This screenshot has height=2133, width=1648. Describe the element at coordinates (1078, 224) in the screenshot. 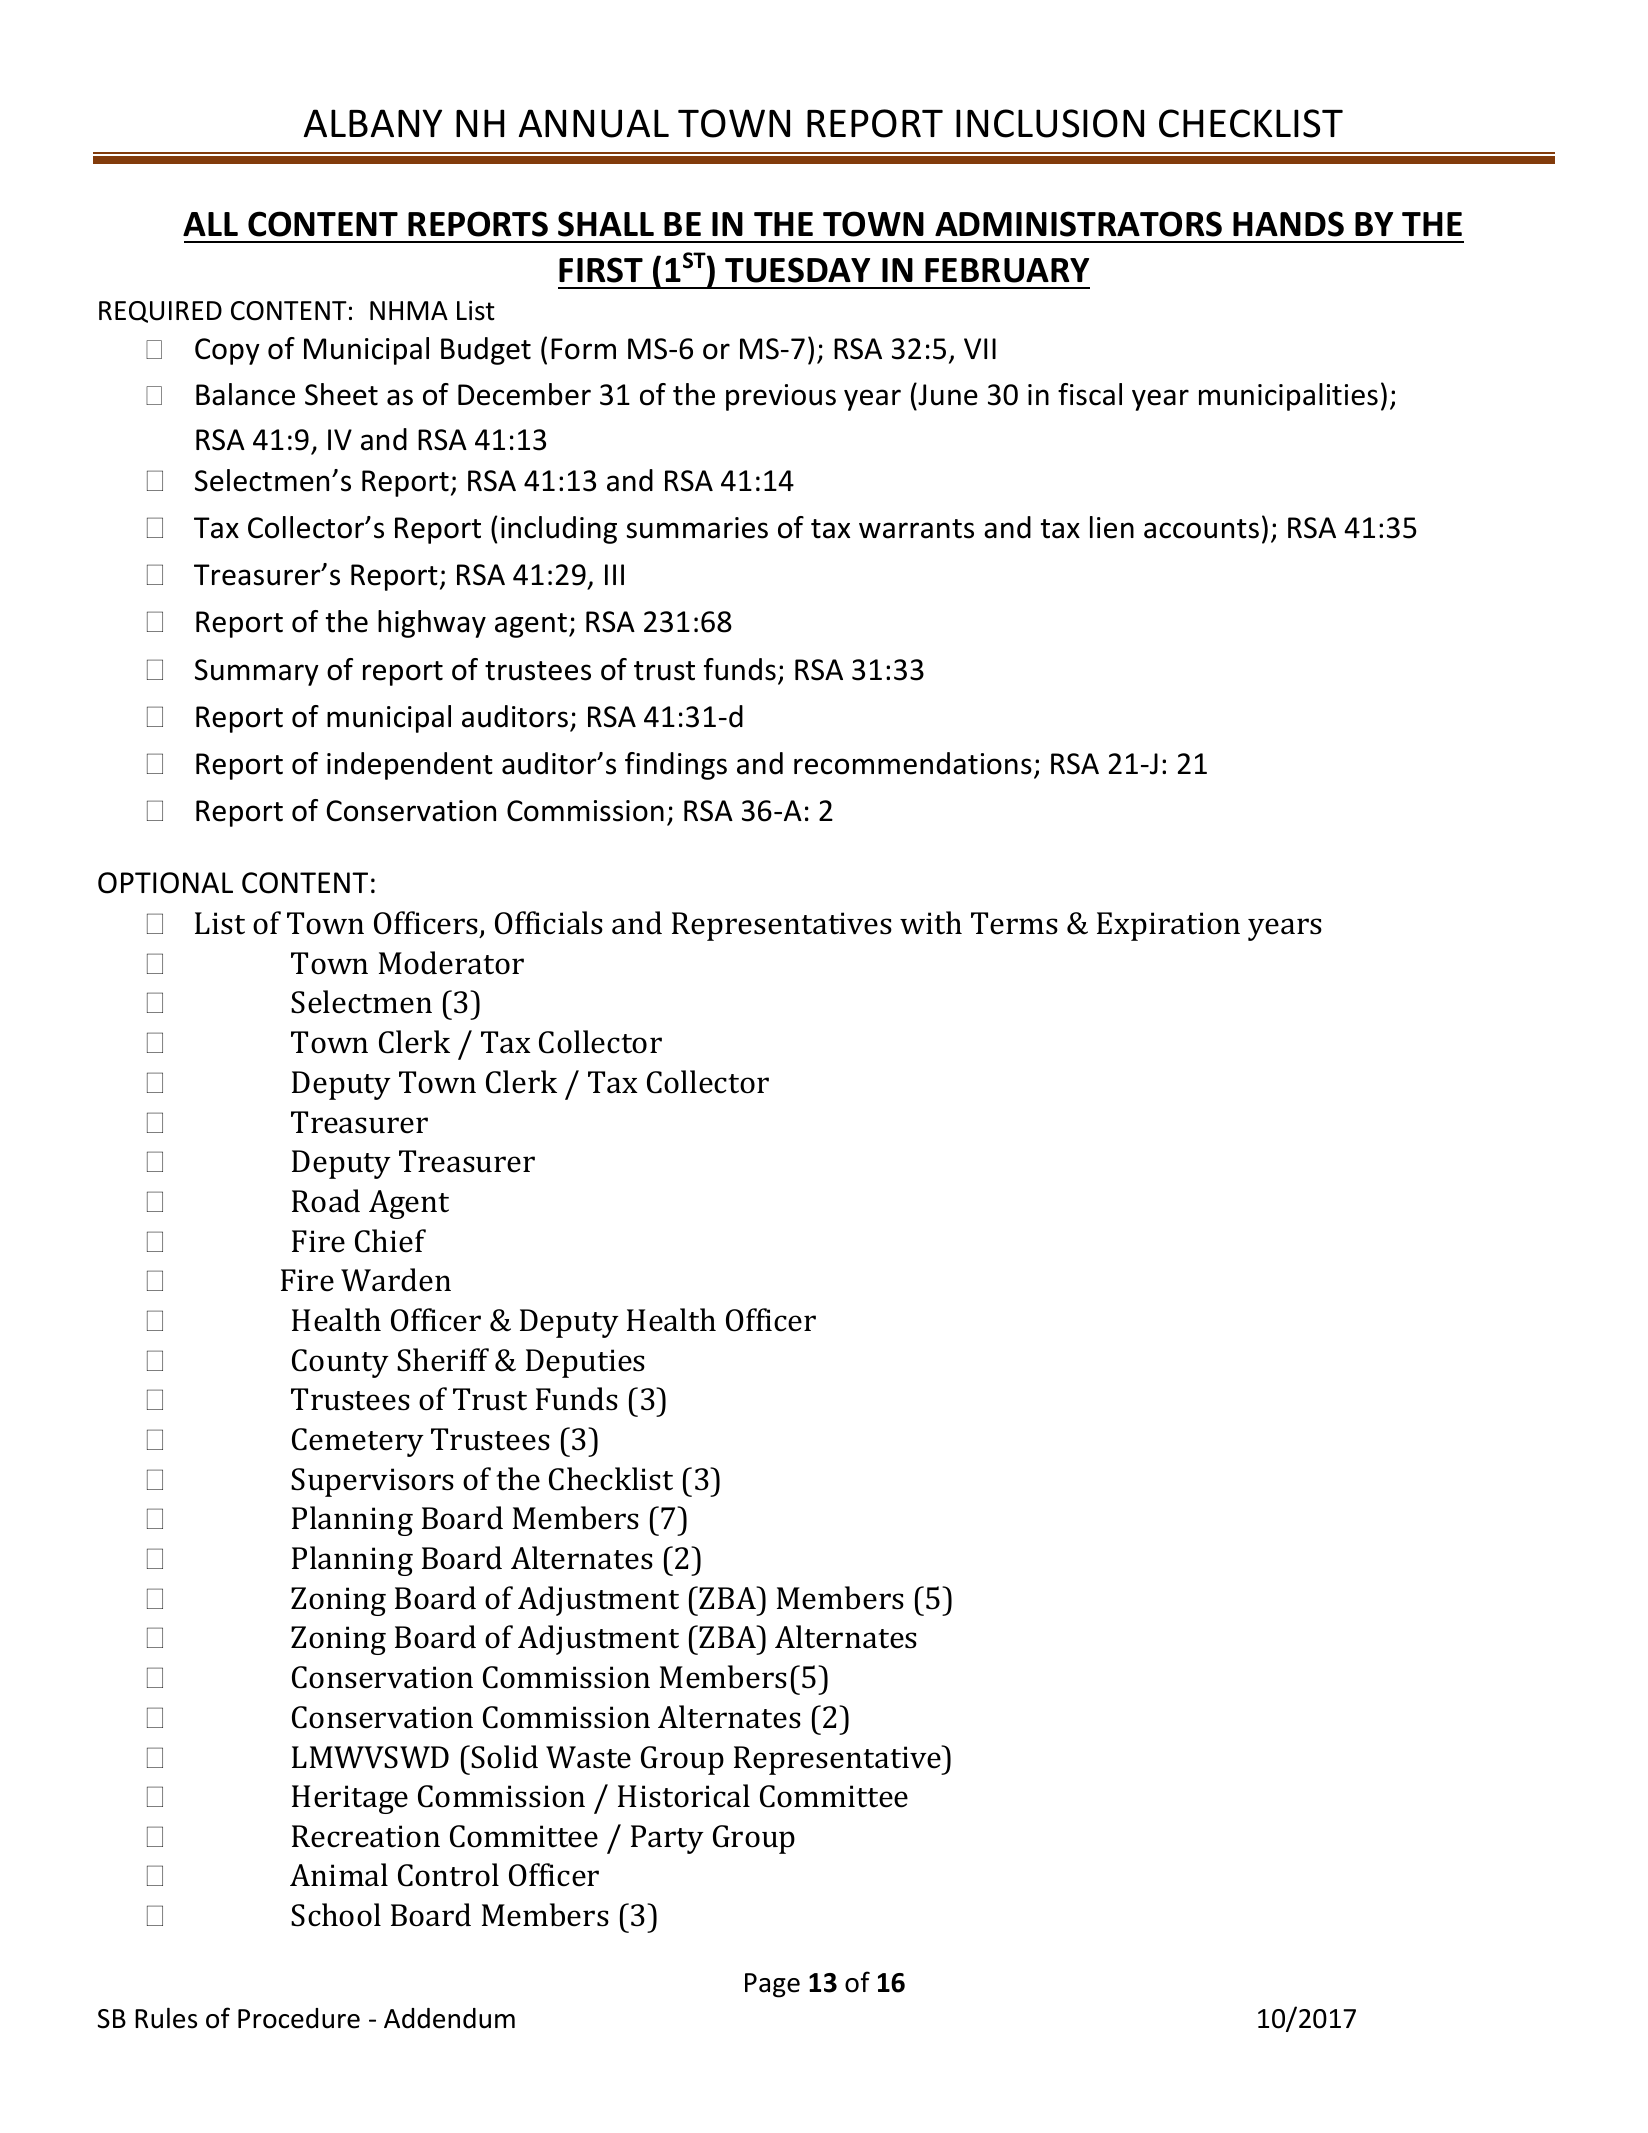

I see `ADMINISTRATORS` at that location.
